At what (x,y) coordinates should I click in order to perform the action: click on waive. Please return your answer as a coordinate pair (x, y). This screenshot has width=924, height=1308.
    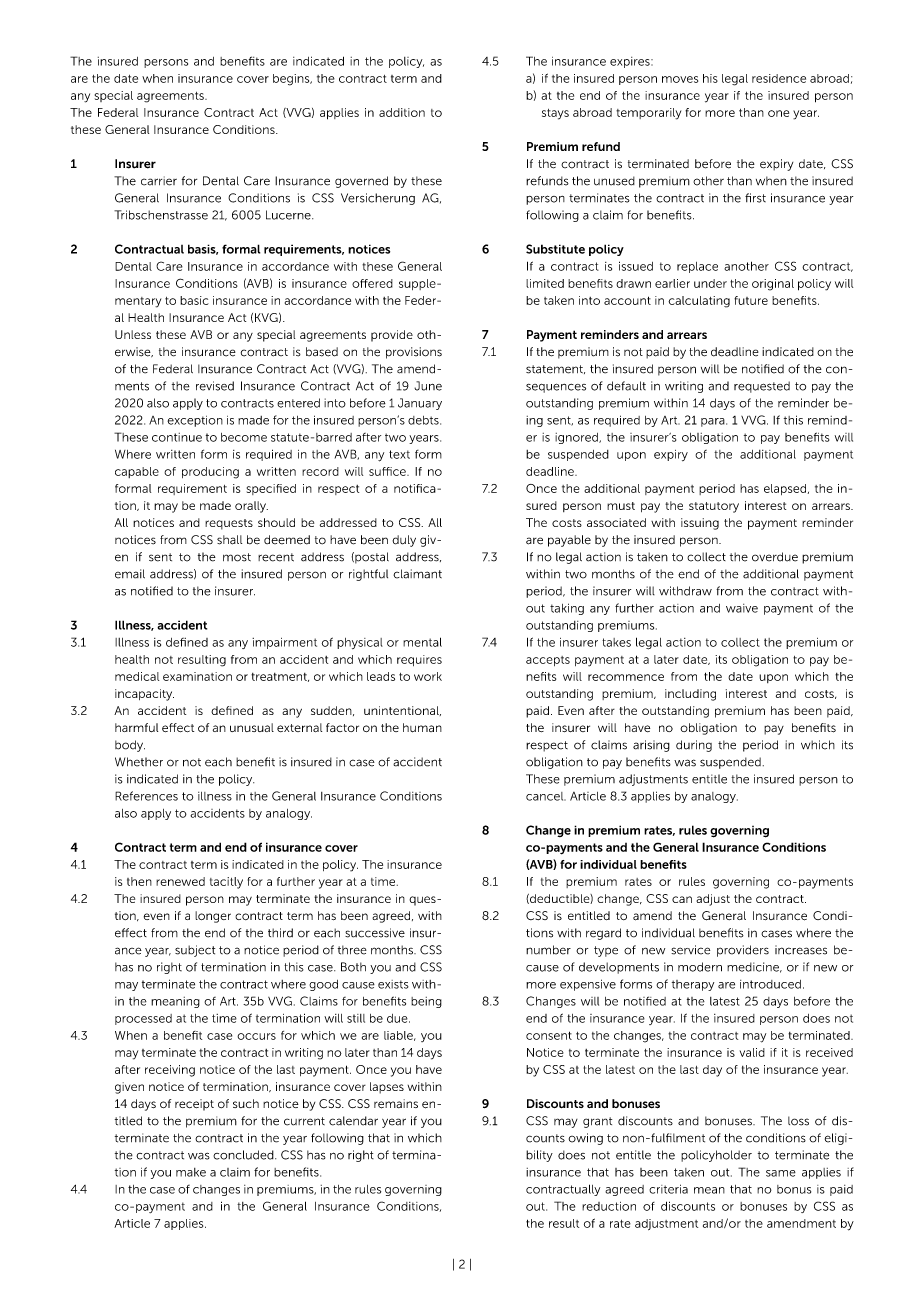
    Looking at the image, I should click on (742, 608).
